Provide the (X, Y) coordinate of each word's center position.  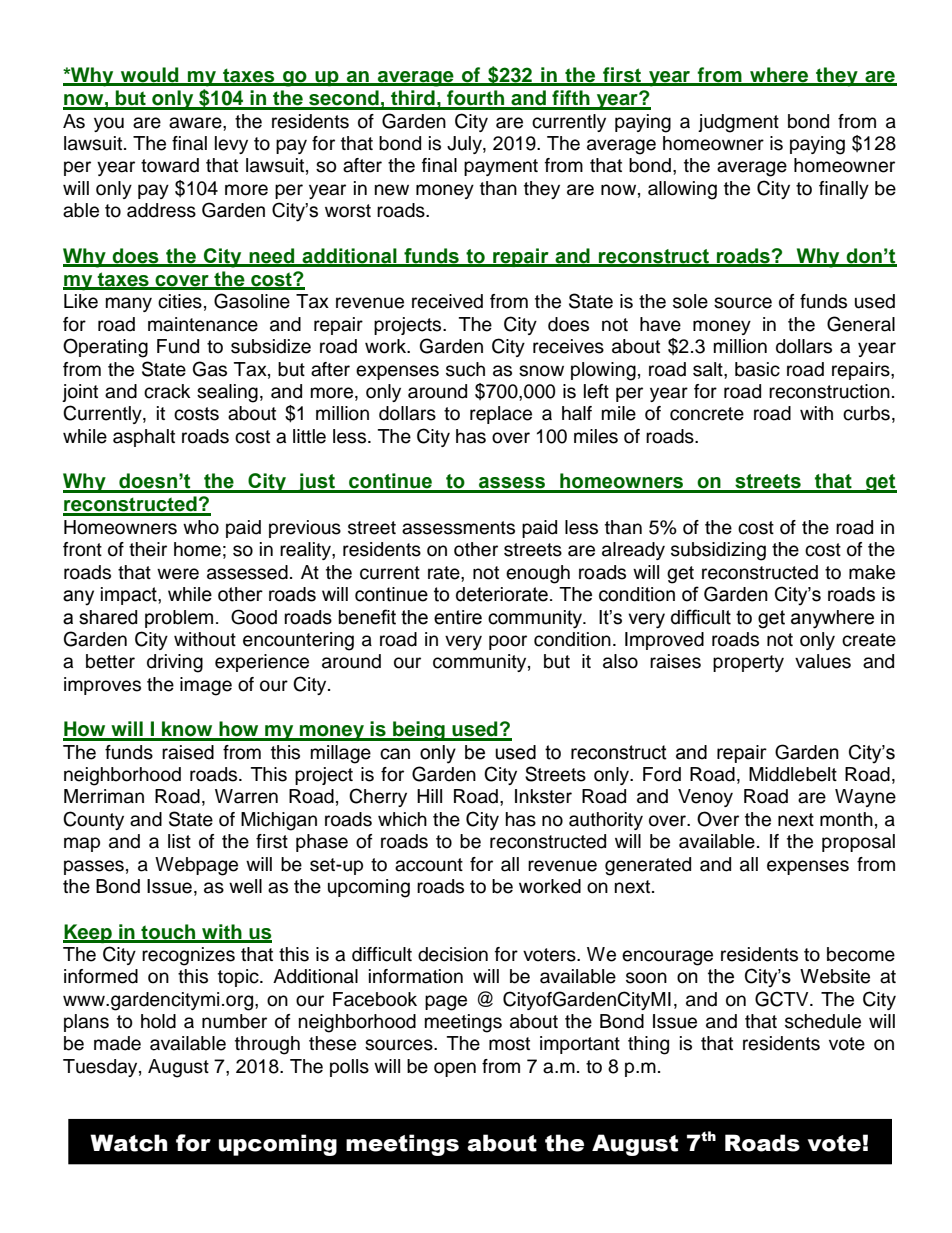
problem (179, 619)
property (748, 663)
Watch (129, 1143)
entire (458, 617)
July (465, 145)
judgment (738, 123)
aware (196, 123)
